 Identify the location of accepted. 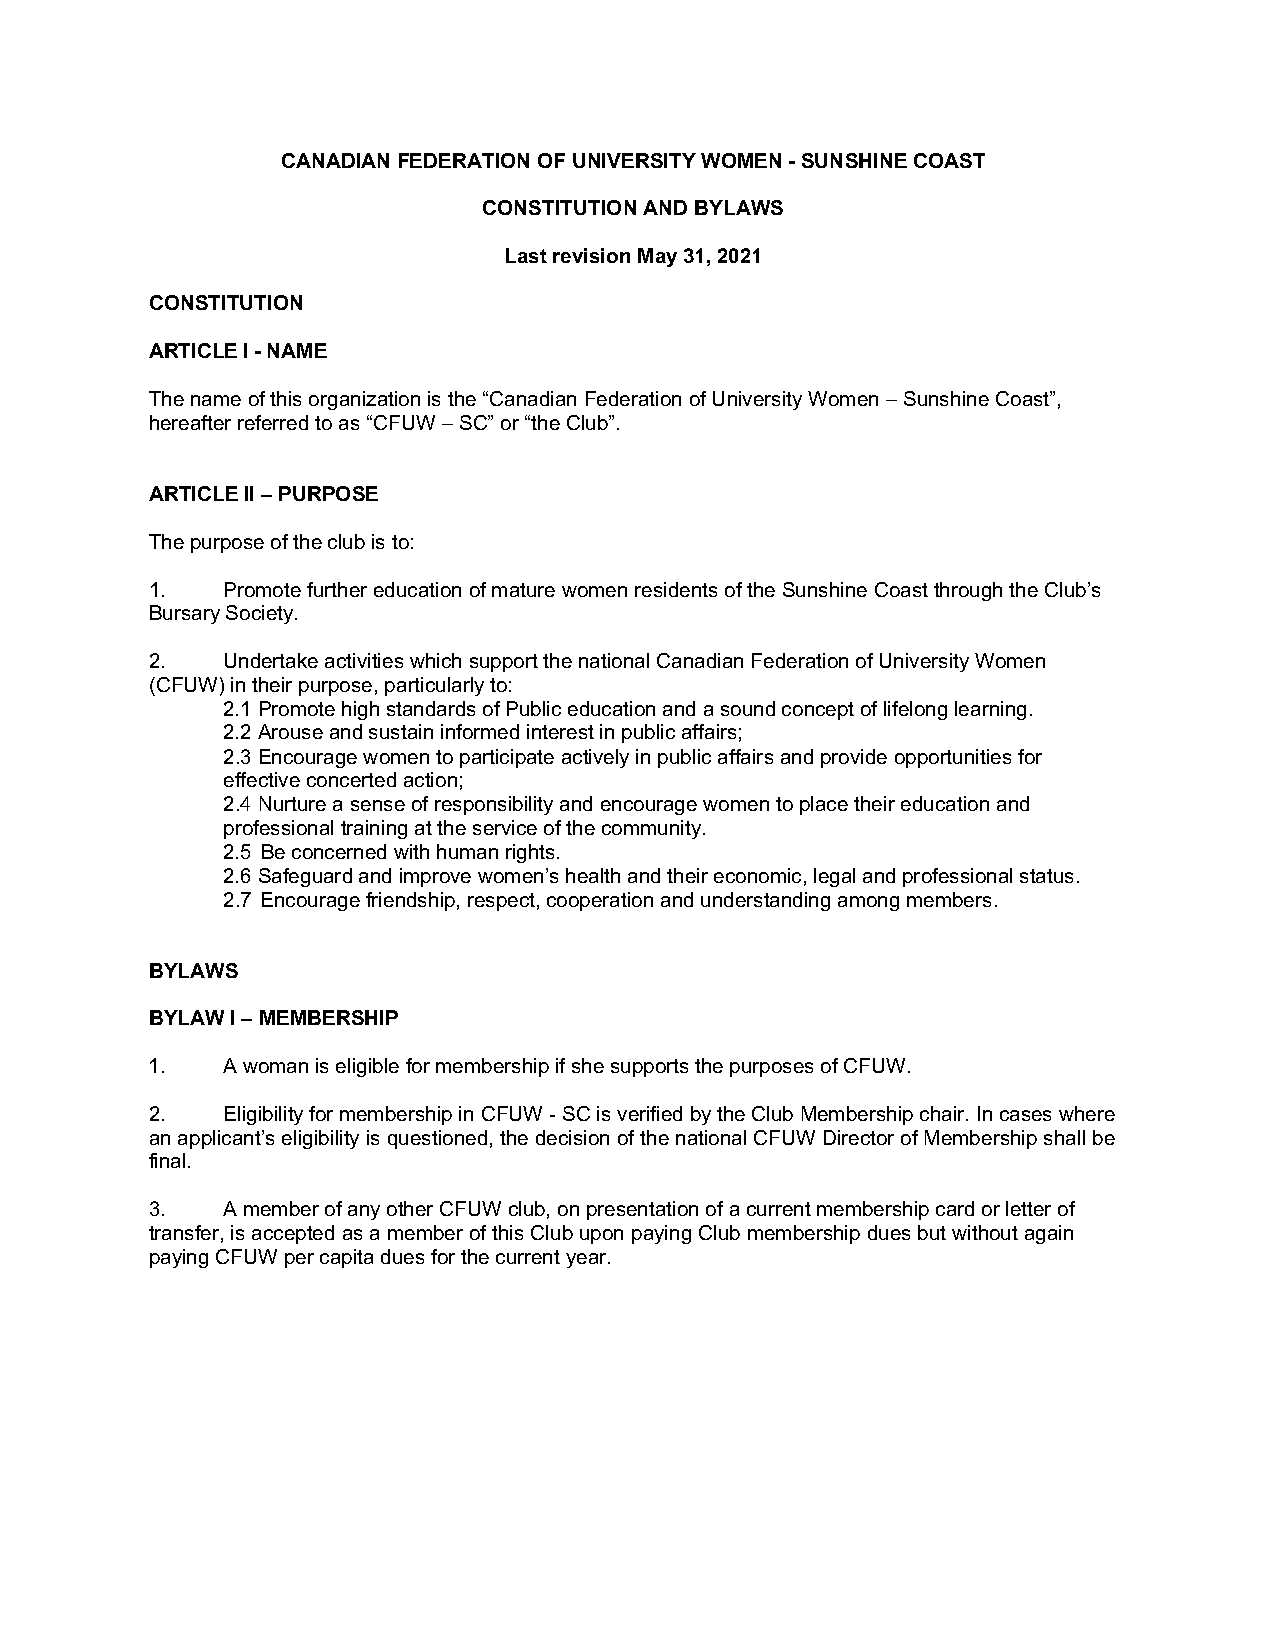
(293, 1234).
